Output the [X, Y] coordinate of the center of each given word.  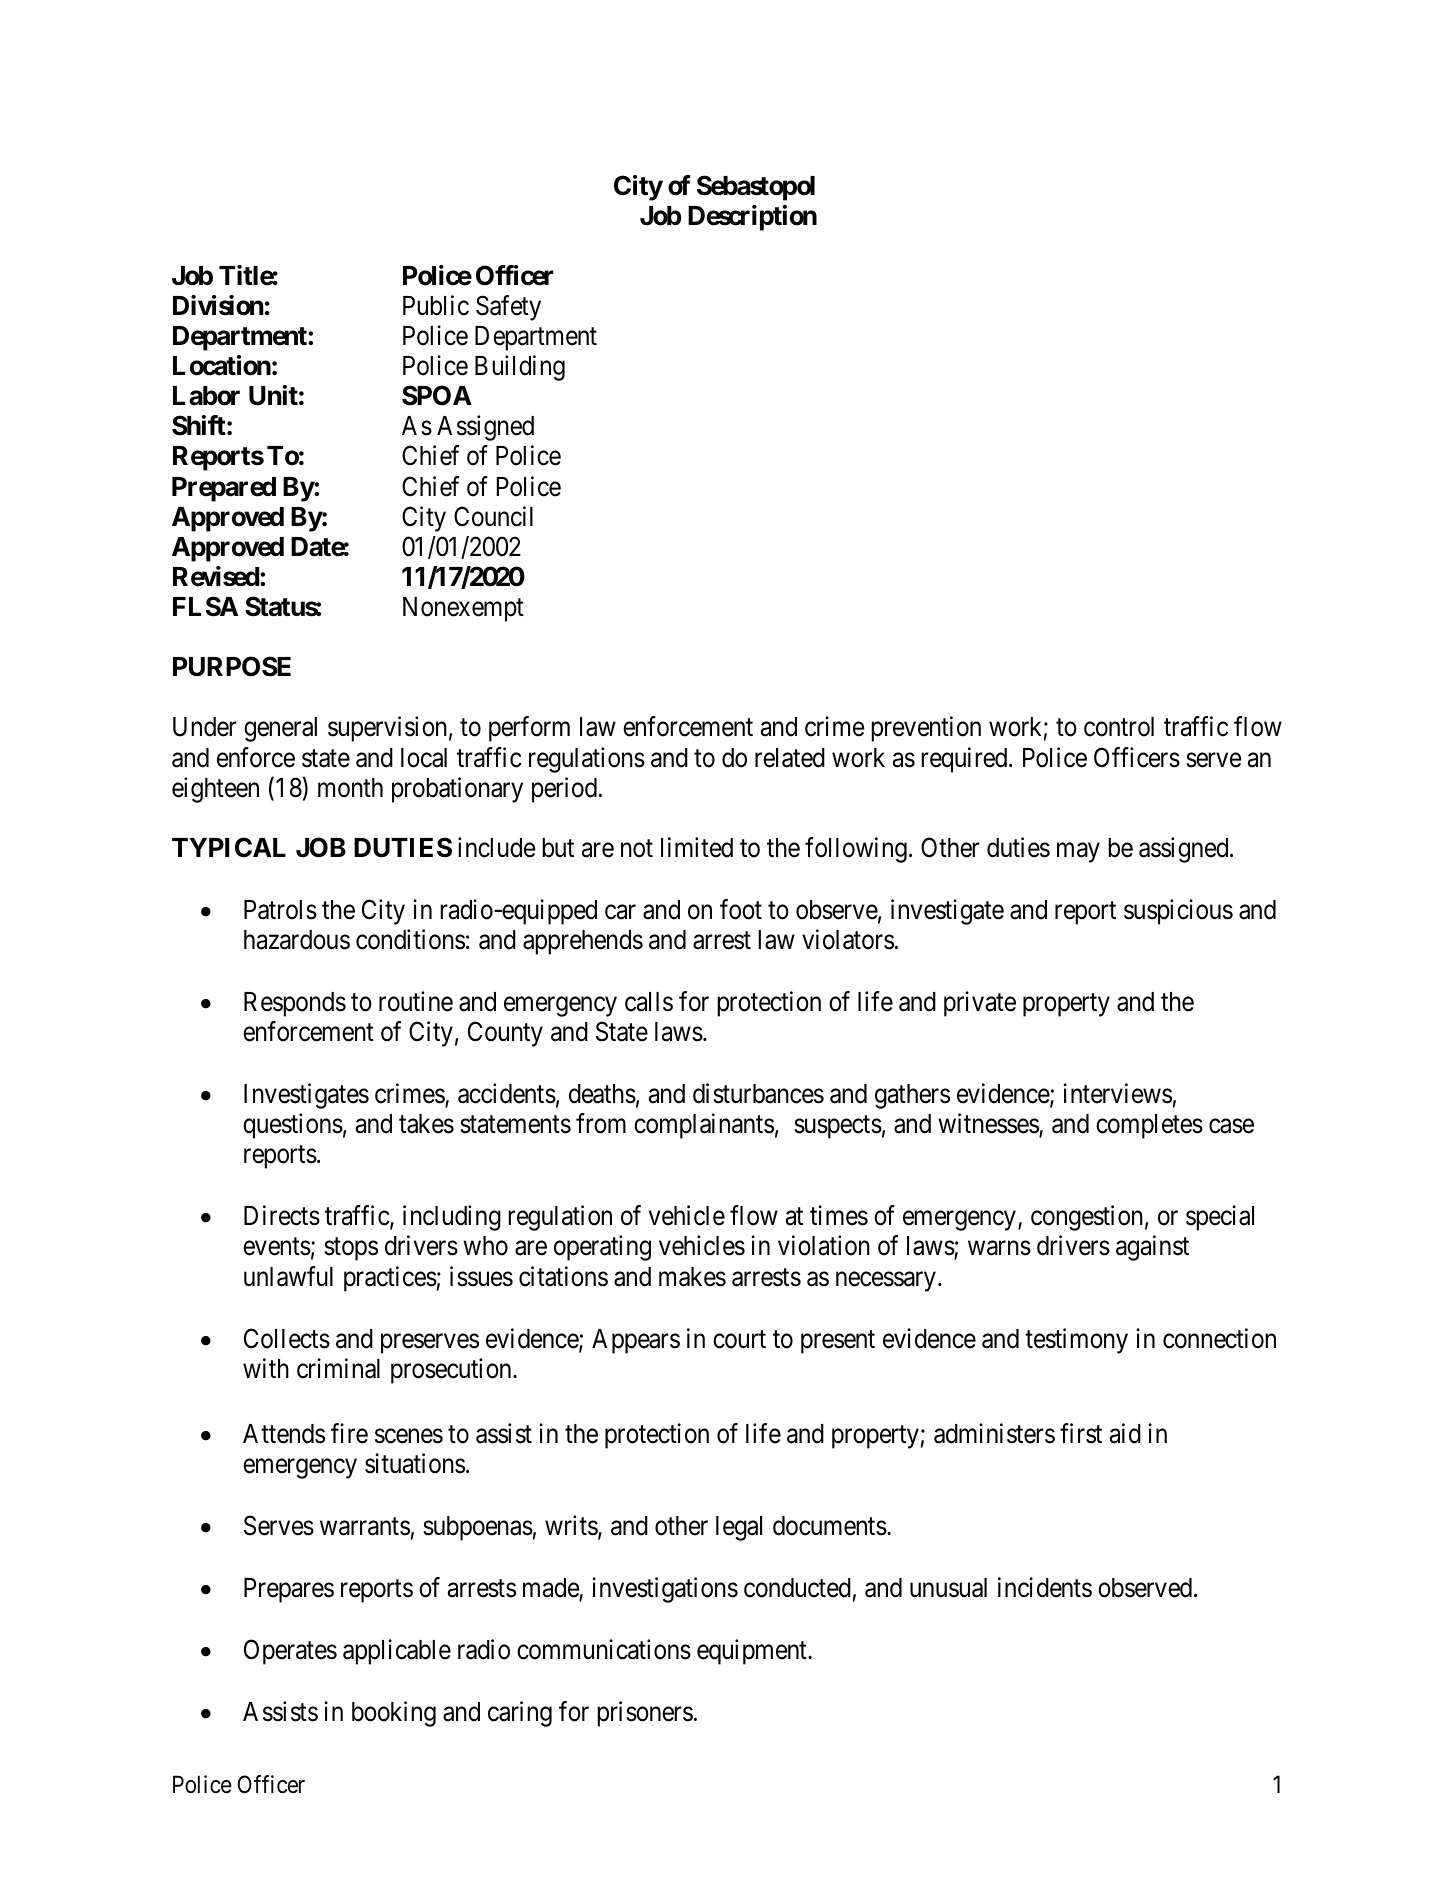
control [1119, 727]
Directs [282, 1216]
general [280, 729]
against [1152, 1248]
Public [436, 305]
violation [824, 1245]
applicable [397, 1652]
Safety [508, 308]
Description [752, 218]
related [790, 758]
